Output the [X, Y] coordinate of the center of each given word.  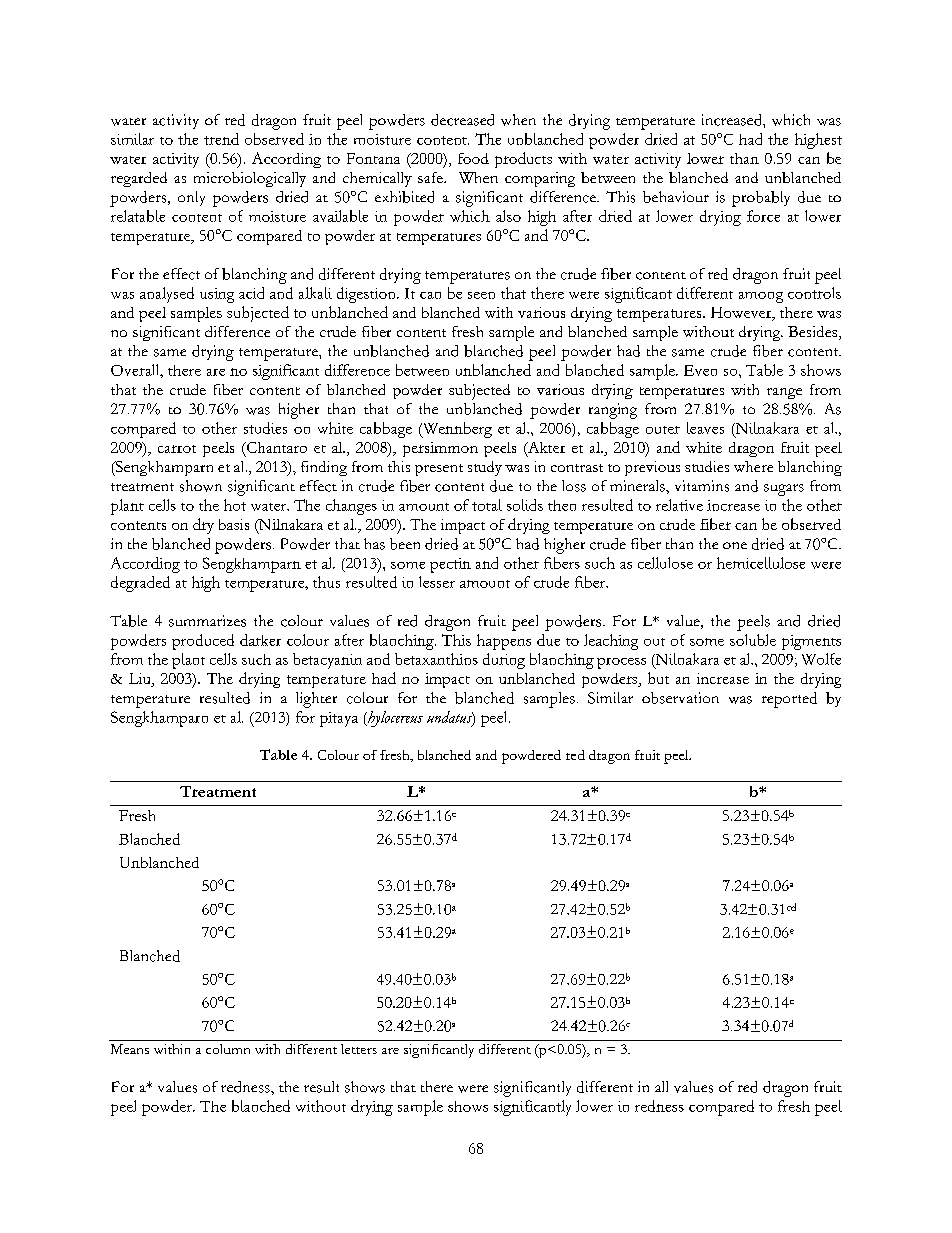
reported [789, 700]
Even [700, 370]
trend [221, 139]
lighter [316, 700]
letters [359, 1049]
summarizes [207, 621]
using [217, 295]
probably [761, 199]
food [473, 158]
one [735, 545]
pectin [450, 565]
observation [680, 698]
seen [481, 295]
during [504, 661]
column [228, 1049]
